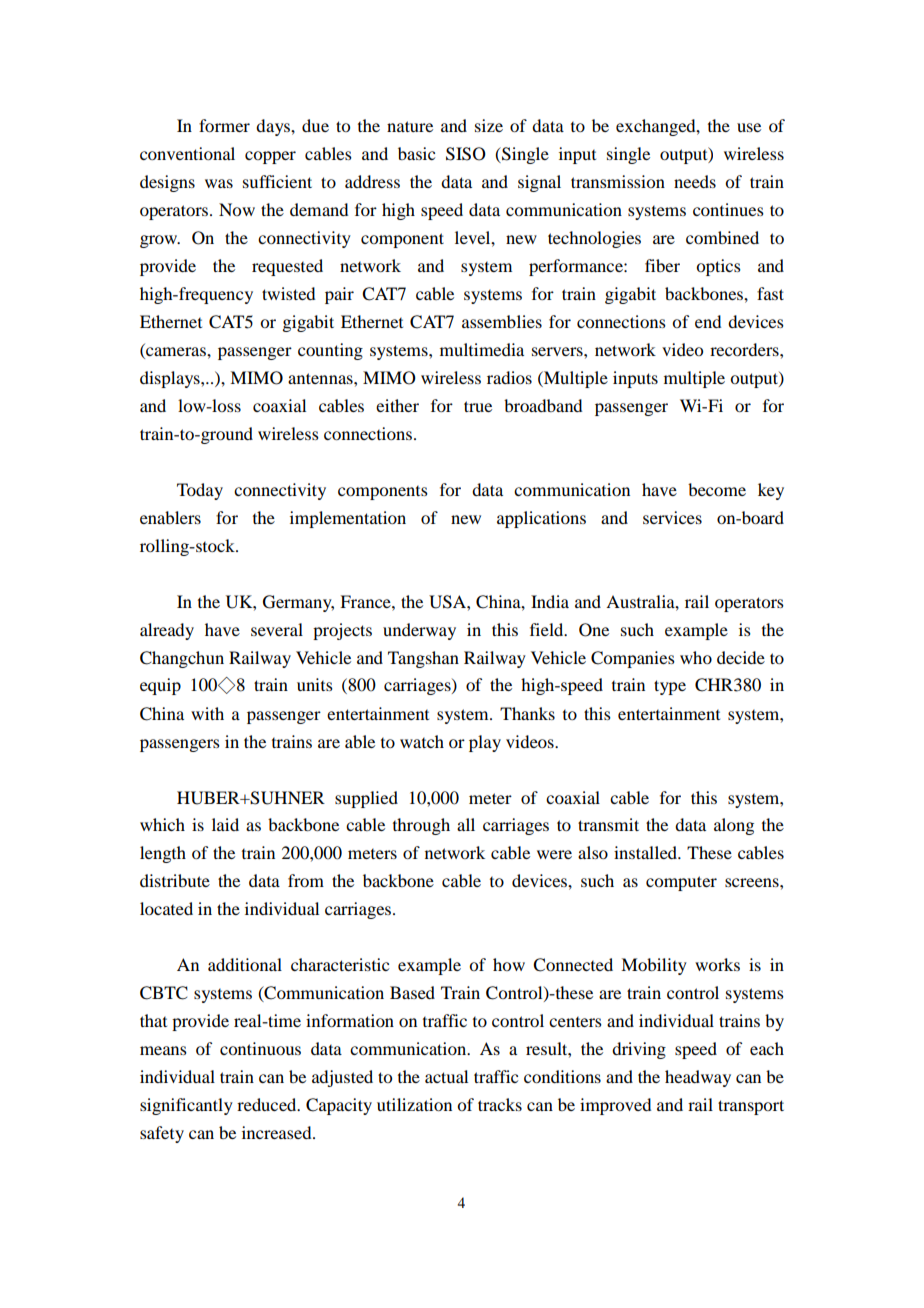 This screenshot has height=1308, width=924. What do you see at coordinates (489, 125) in the screenshot?
I see `size` at bounding box center [489, 125].
